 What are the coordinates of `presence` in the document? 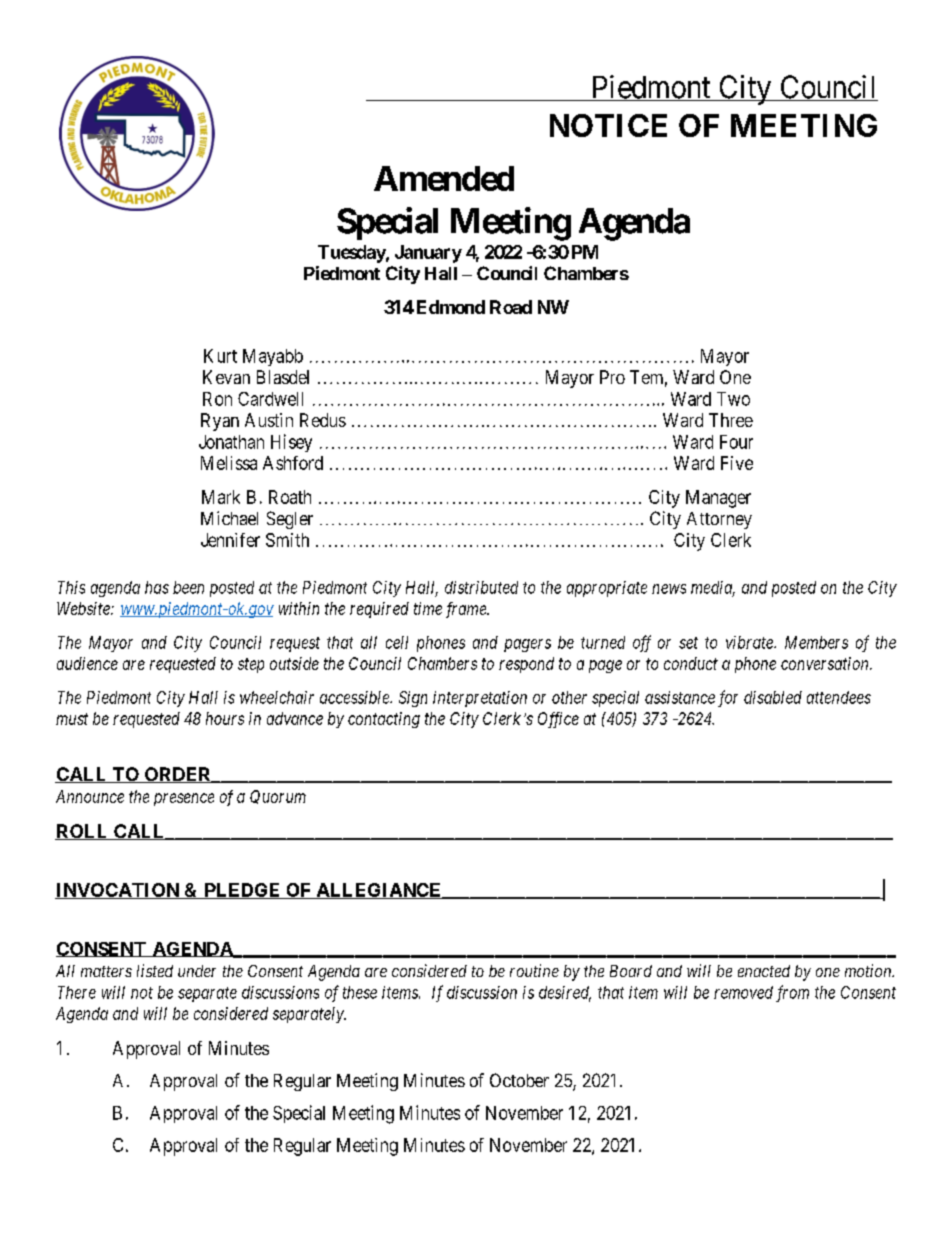 It's located at (184, 799).
